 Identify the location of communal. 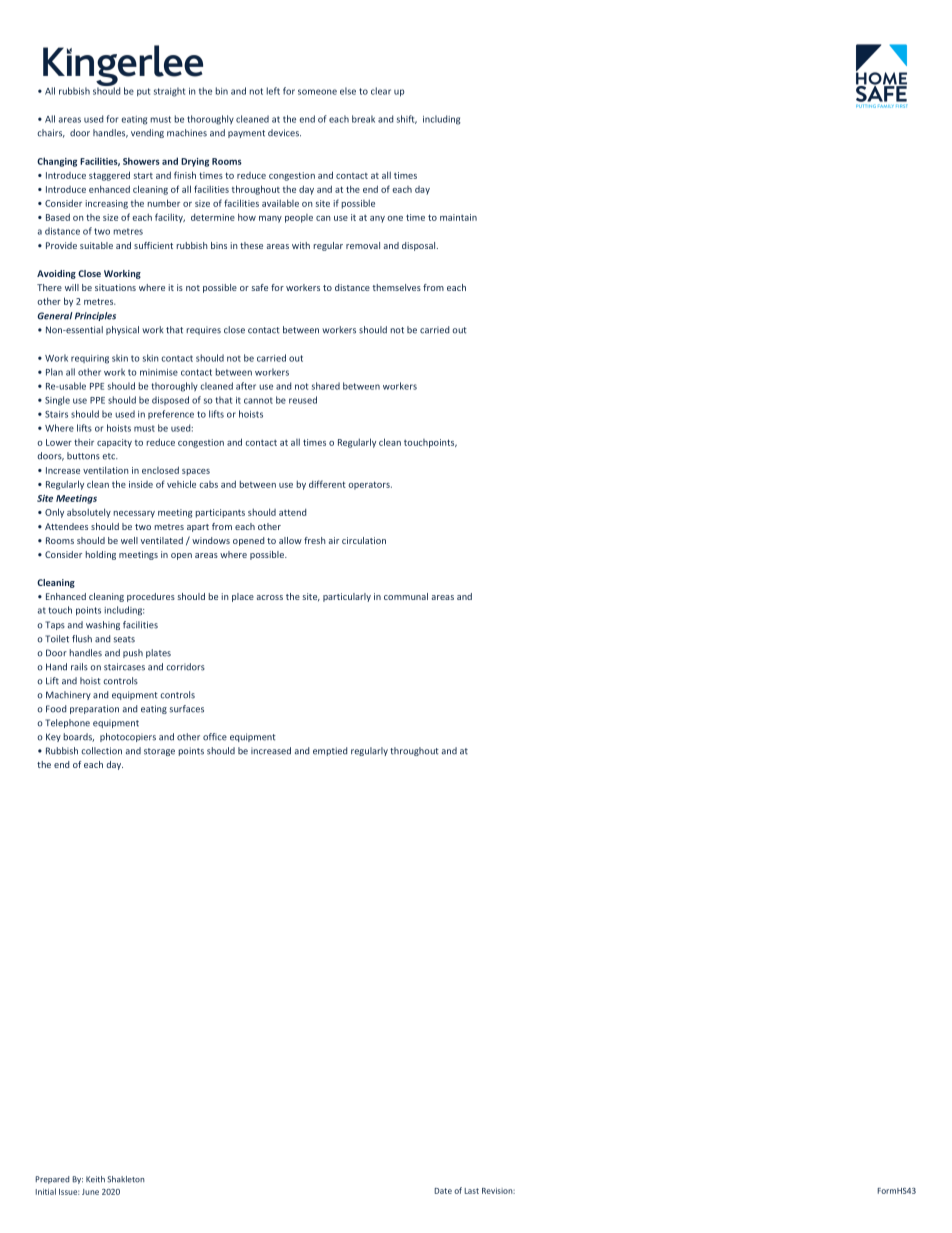
(406, 596).
